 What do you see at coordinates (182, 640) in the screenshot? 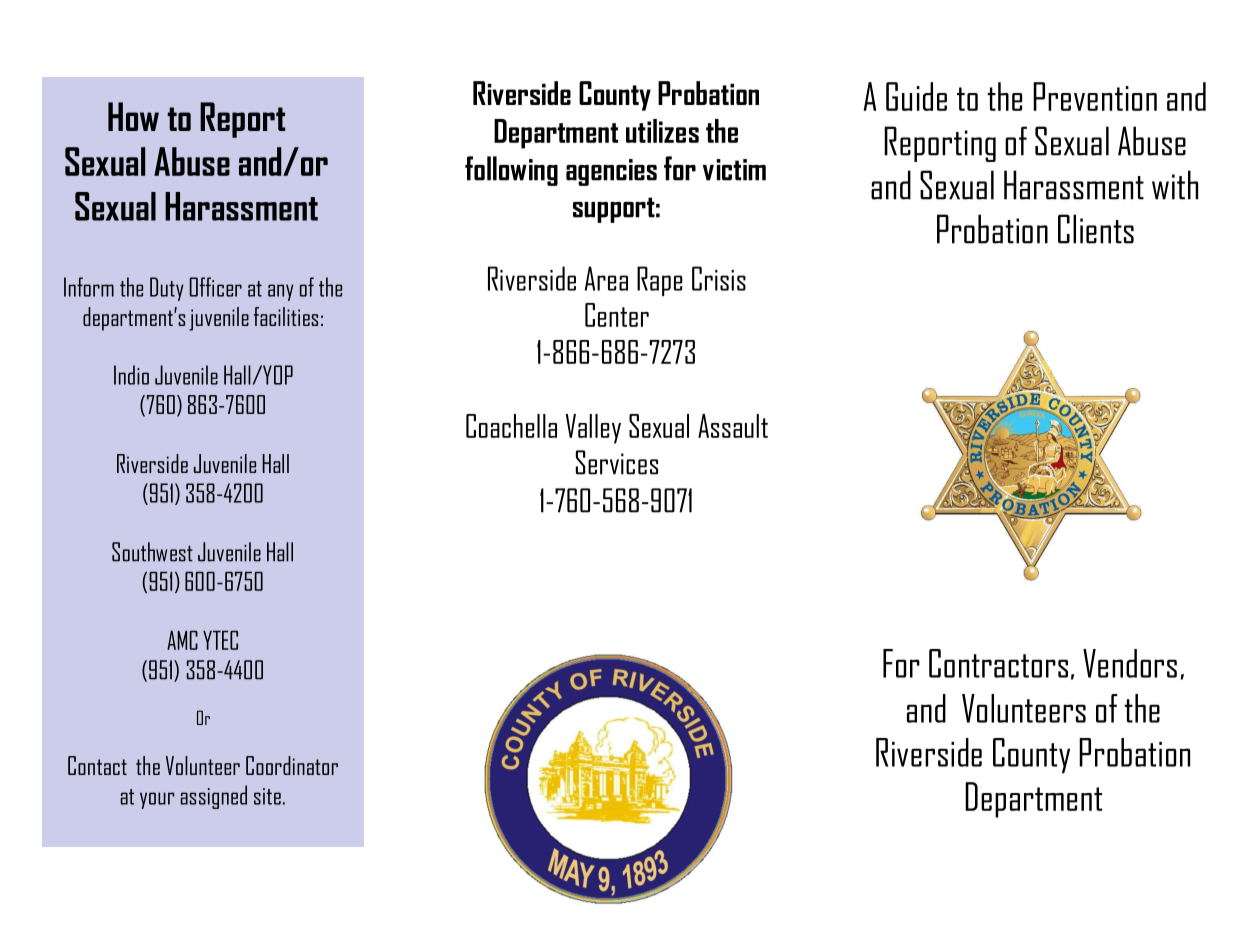
I see `AMC` at bounding box center [182, 640].
